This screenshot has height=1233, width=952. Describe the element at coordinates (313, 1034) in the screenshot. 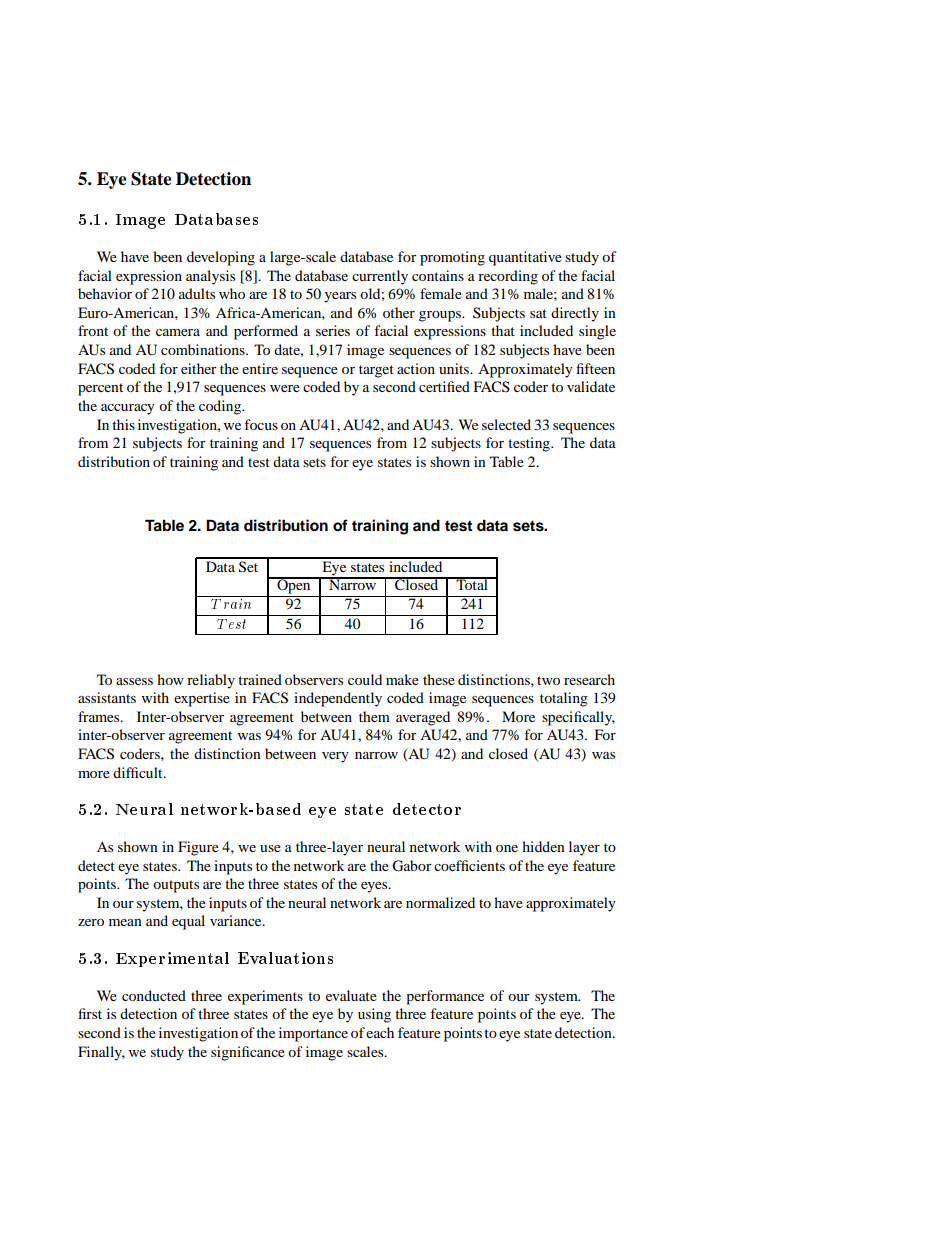

I see `importance` at that location.
